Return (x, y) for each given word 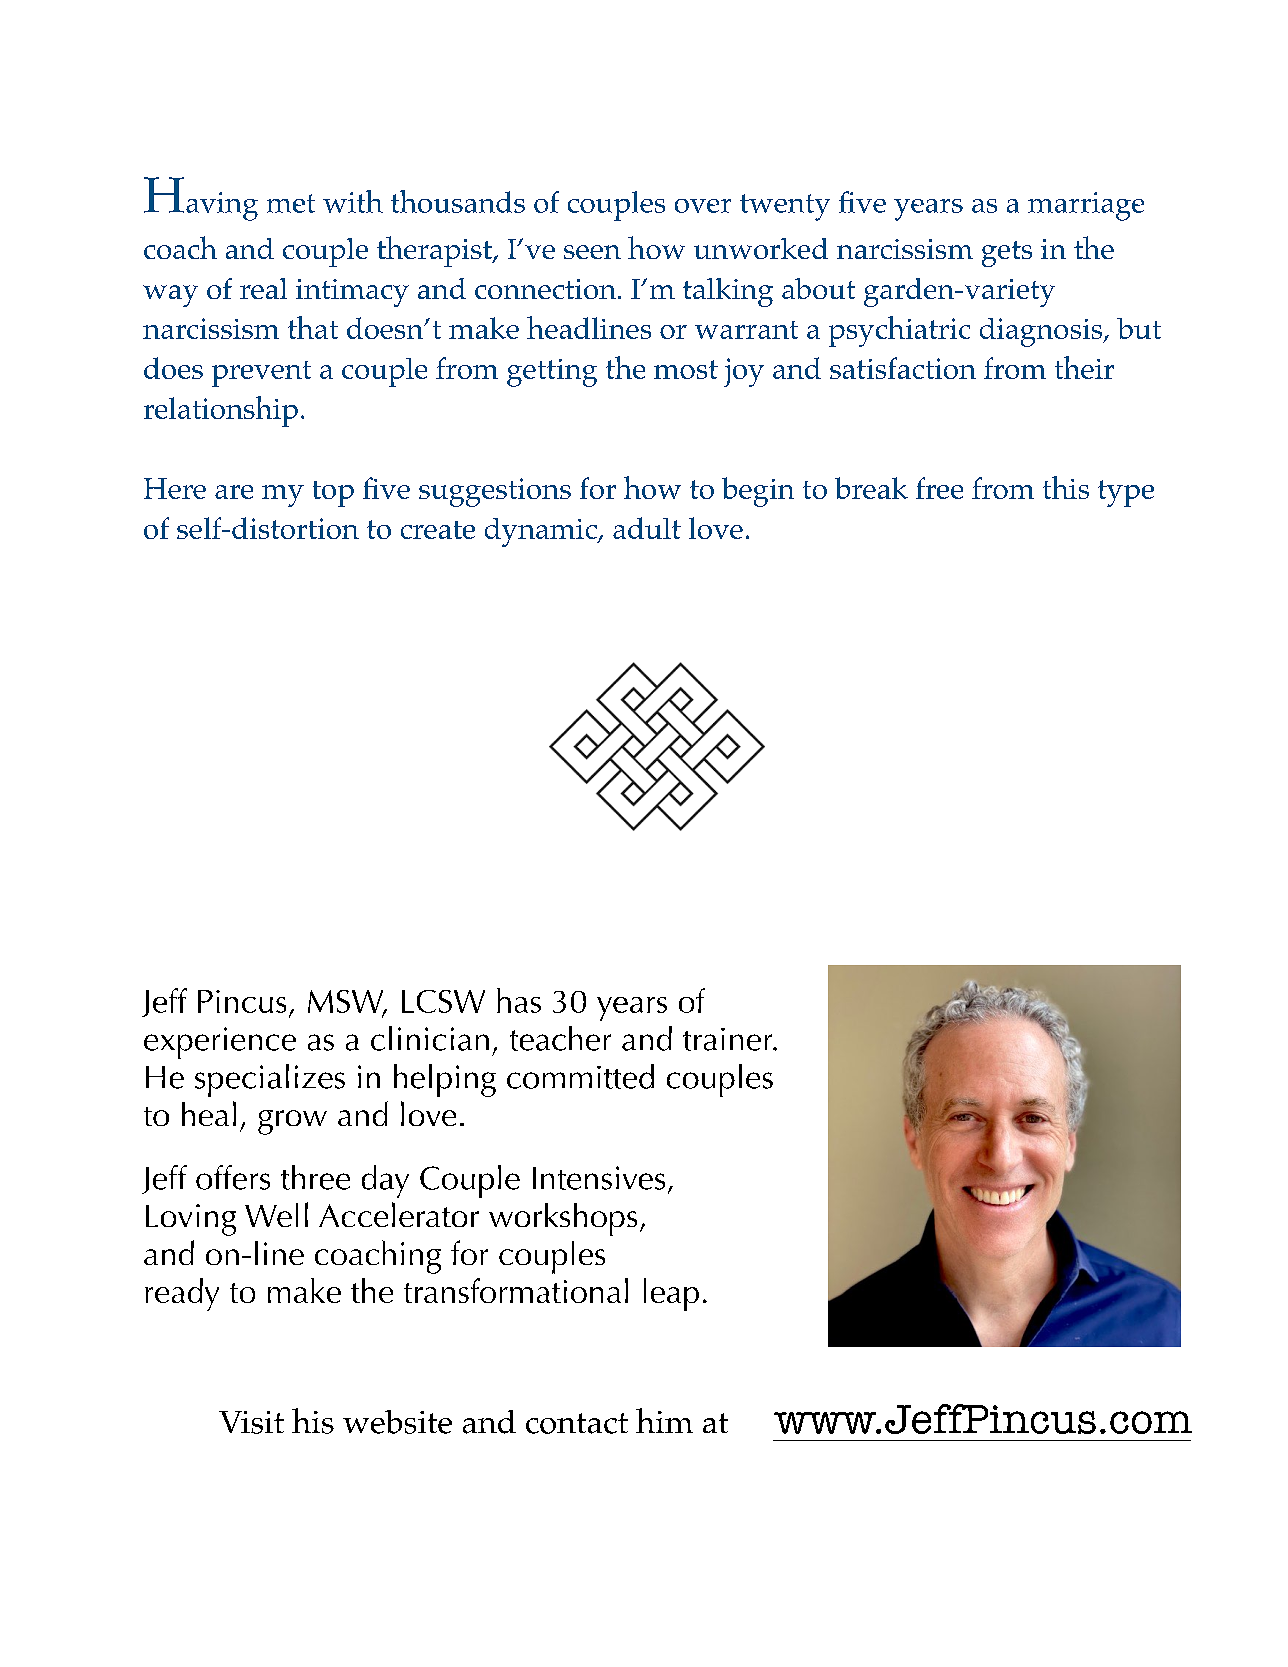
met (291, 203)
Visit (251, 1422)
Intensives (599, 1178)
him (664, 1420)
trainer (729, 1039)
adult (647, 528)
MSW (347, 1002)
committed (580, 1076)
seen (592, 252)
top (333, 494)
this (1066, 487)
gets (1007, 254)
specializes (270, 1080)
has (519, 1000)
